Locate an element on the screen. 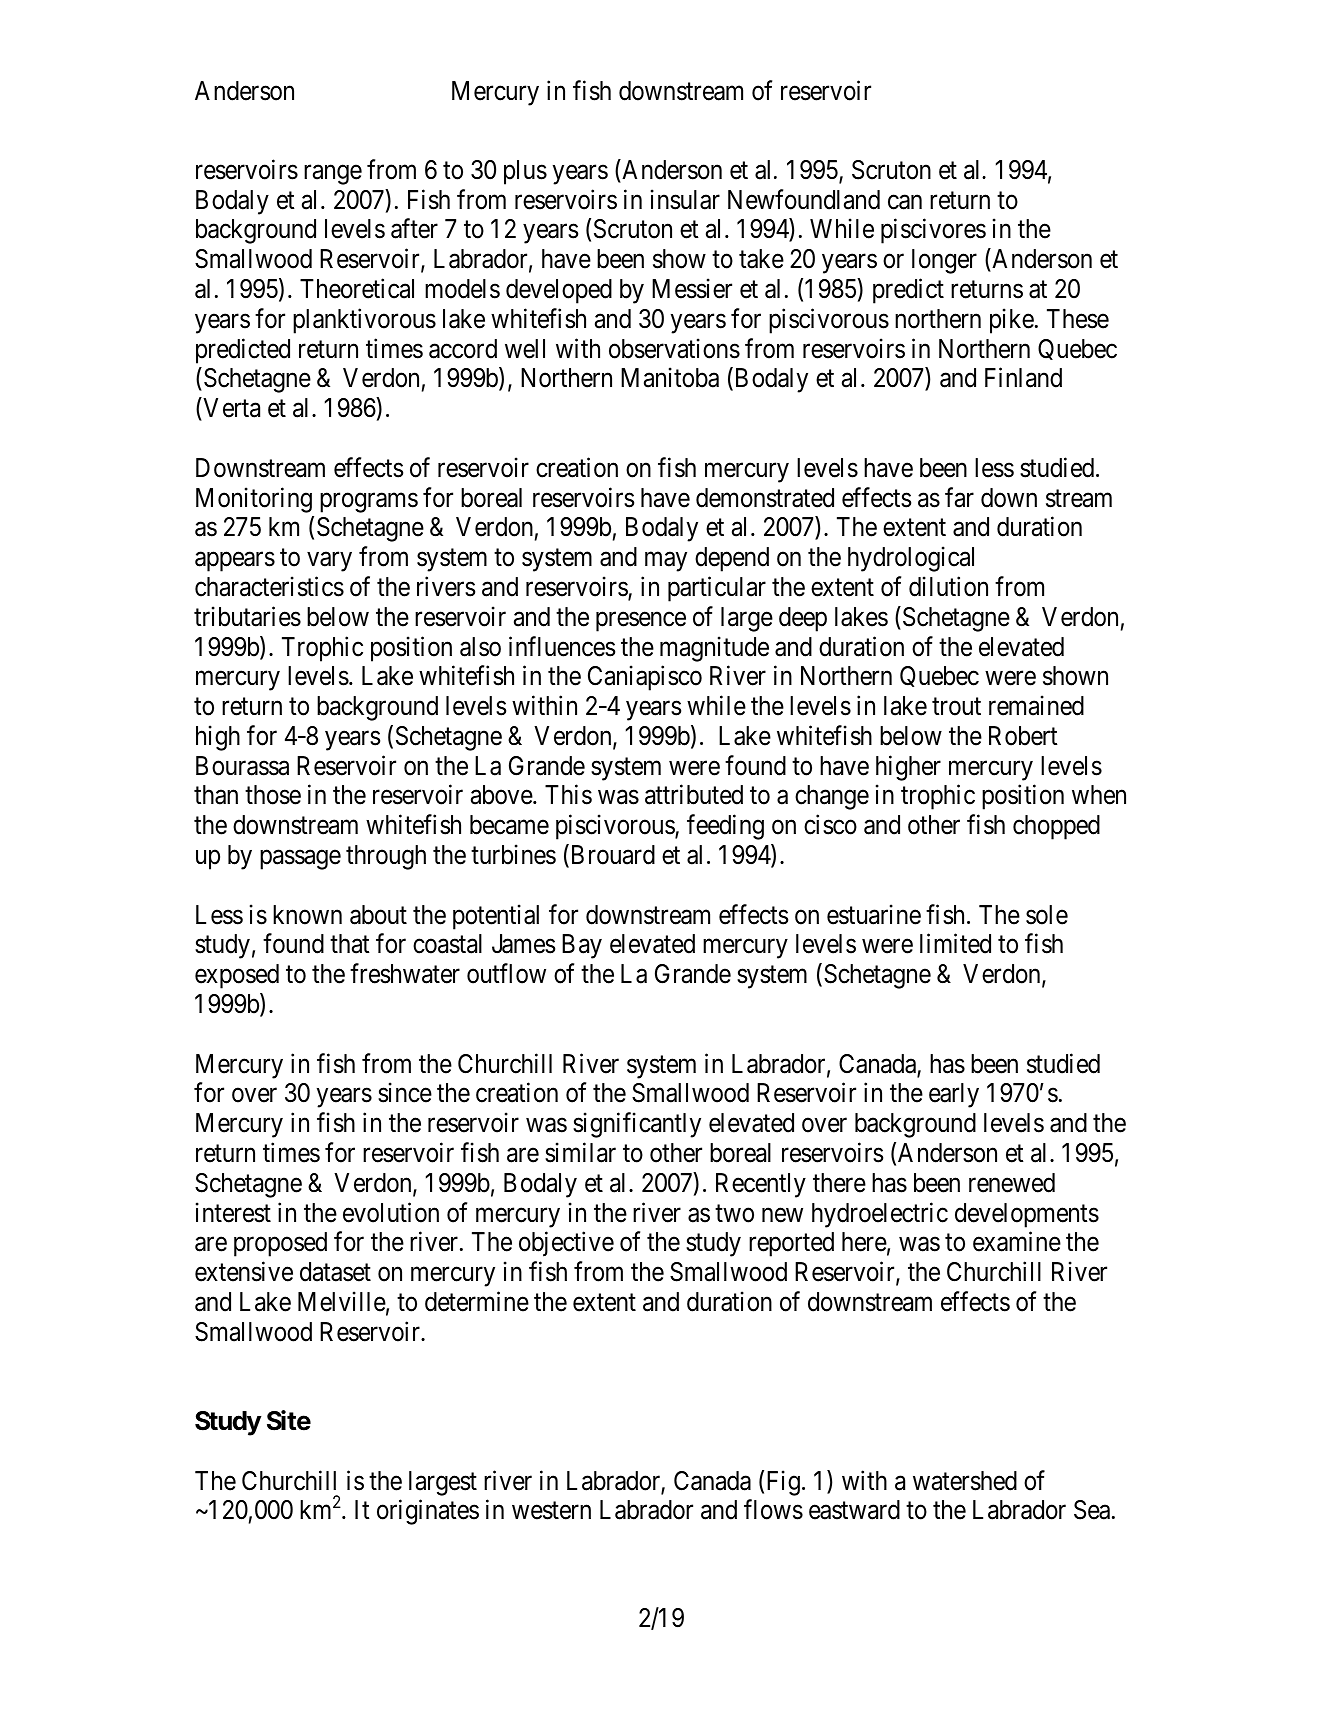 This screenshot has height=1710, width=1322. may is located at coordinates (666, 562).
